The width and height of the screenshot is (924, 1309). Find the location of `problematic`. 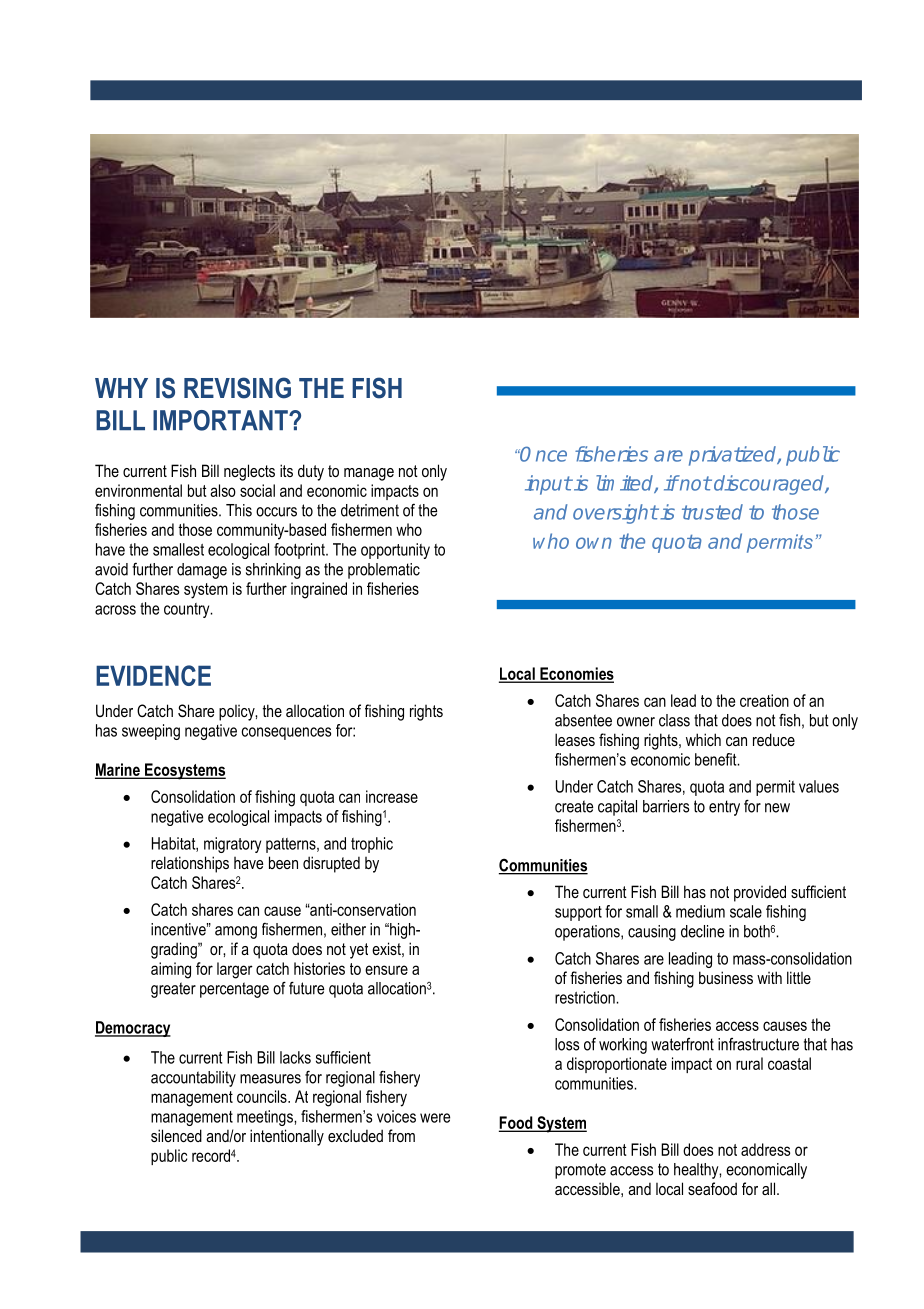

problematic is located at coordinates (384, 571).
